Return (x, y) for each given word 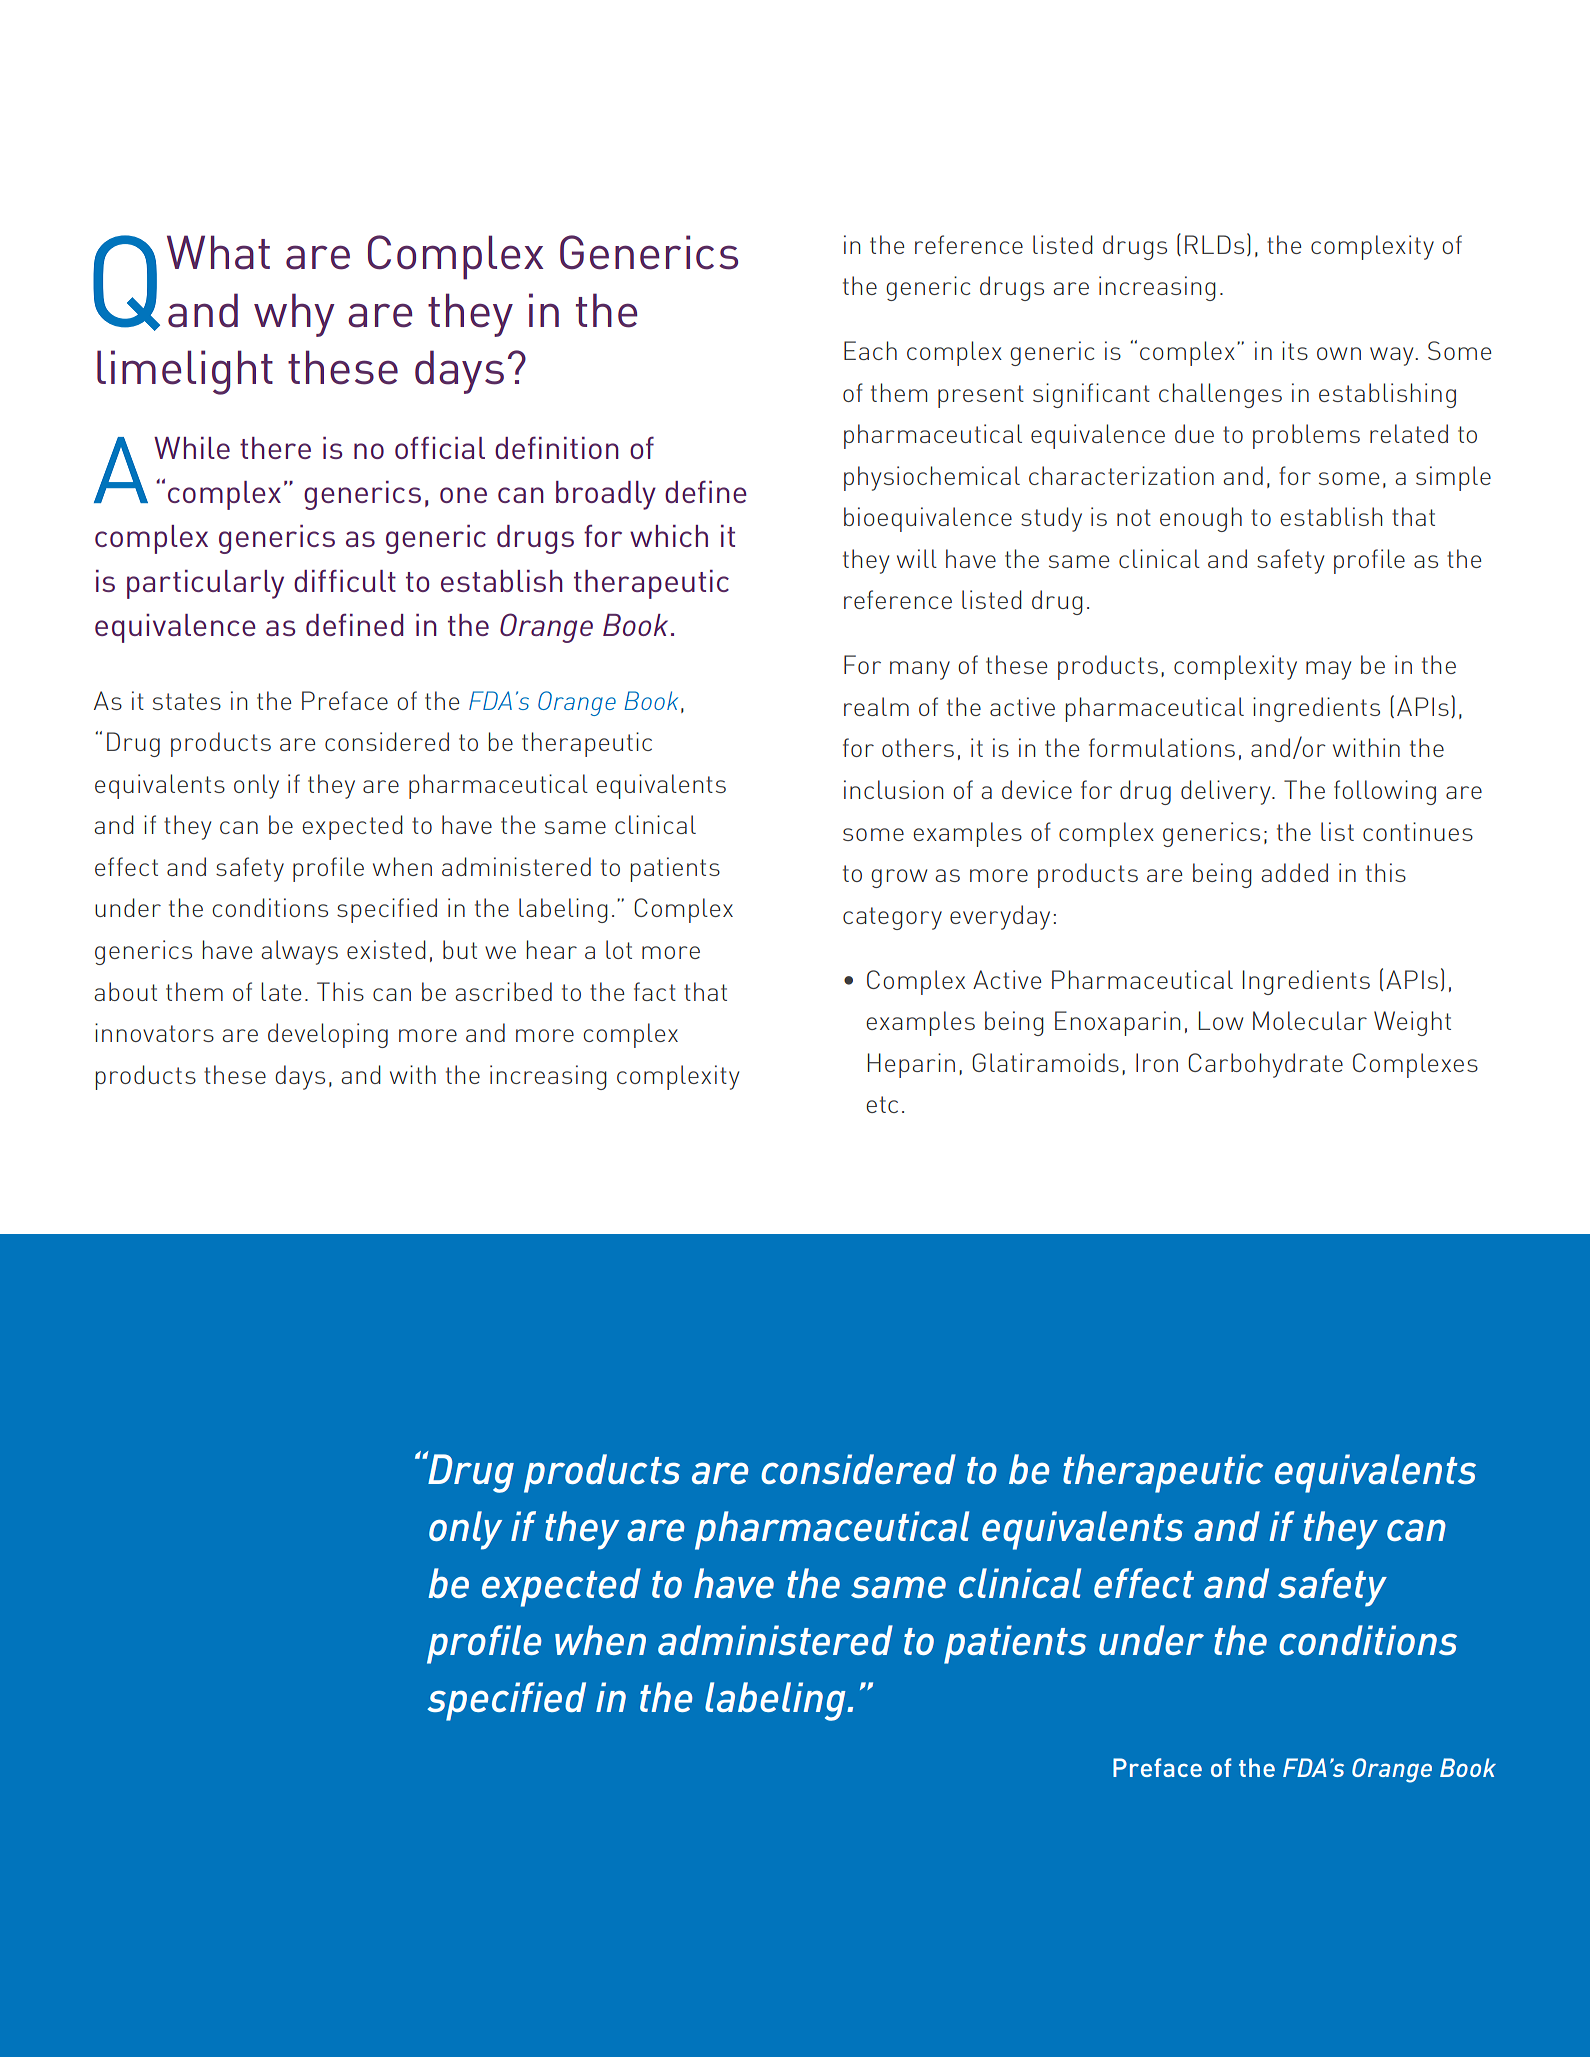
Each (870, 350)
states (187, 701)
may (1328, 670)
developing (328, 1035)
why (294, 315)
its (1295, 350)
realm (876, 706)
